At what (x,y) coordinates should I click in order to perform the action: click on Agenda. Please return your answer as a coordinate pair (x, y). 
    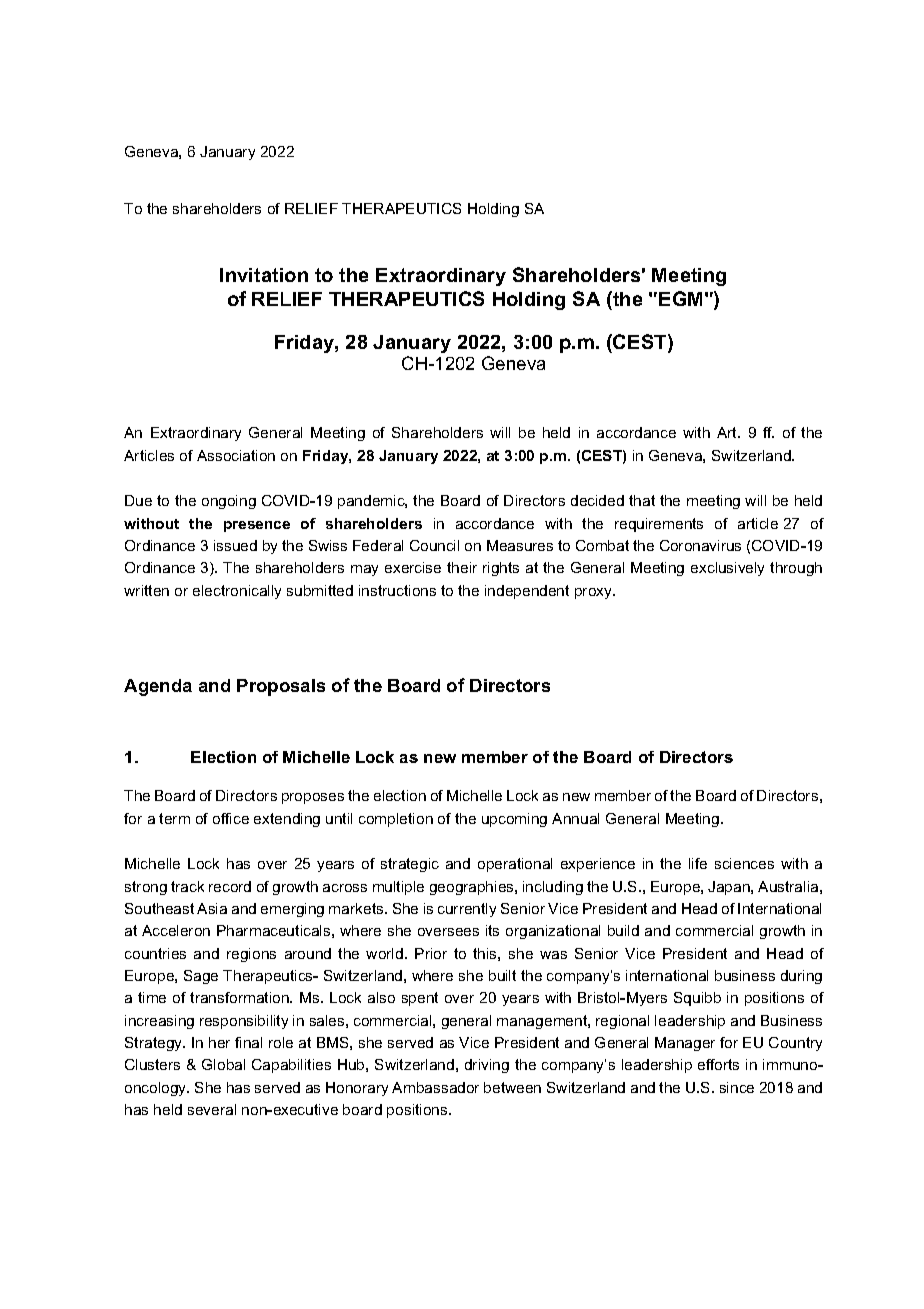
    Looking at the image, I should click on (158, 687).
